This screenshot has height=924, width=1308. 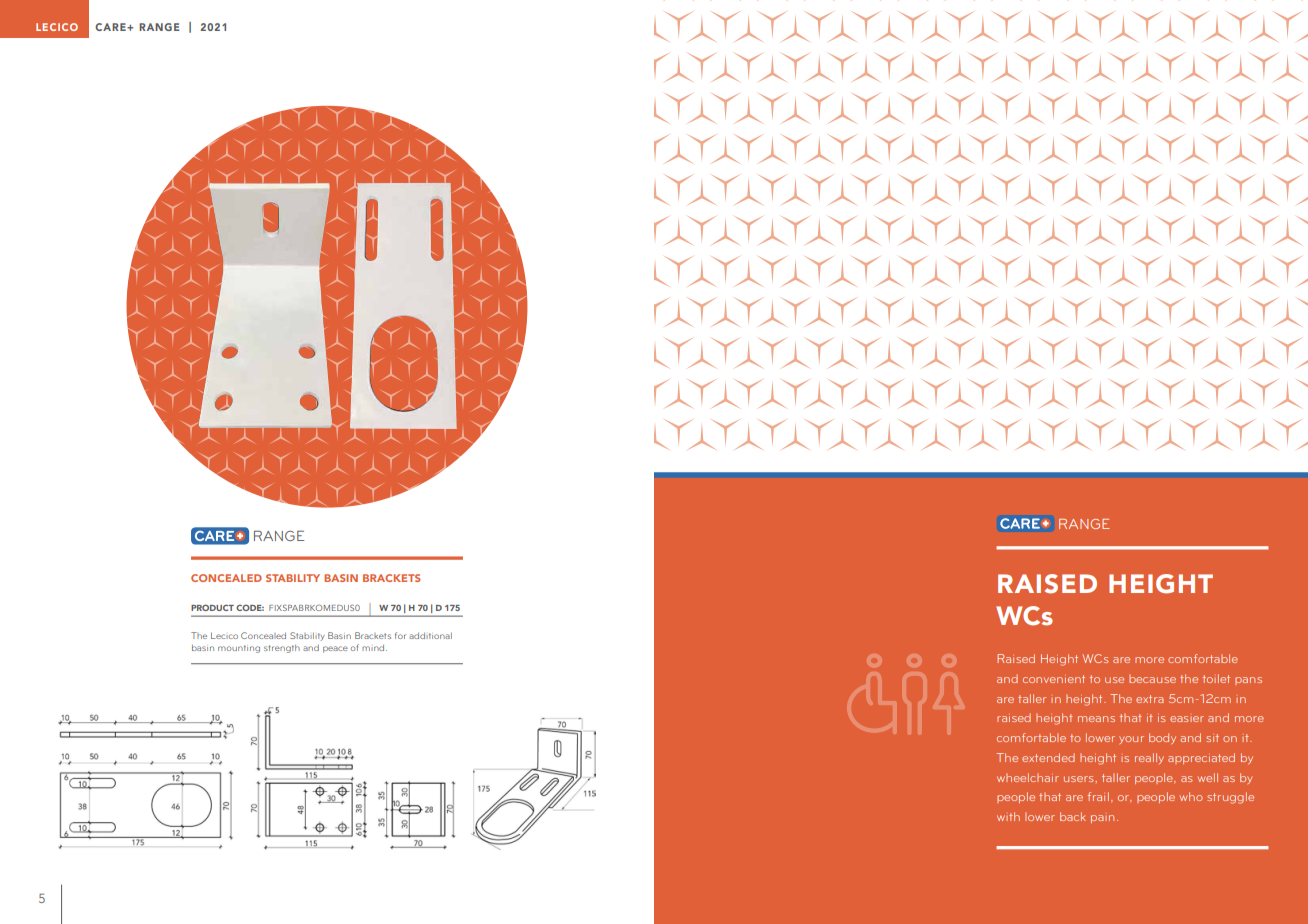 What do you see at coordinates (212, 607) in the screenshot?
I see `PRODUCT` at bounding box center [212, 607].
